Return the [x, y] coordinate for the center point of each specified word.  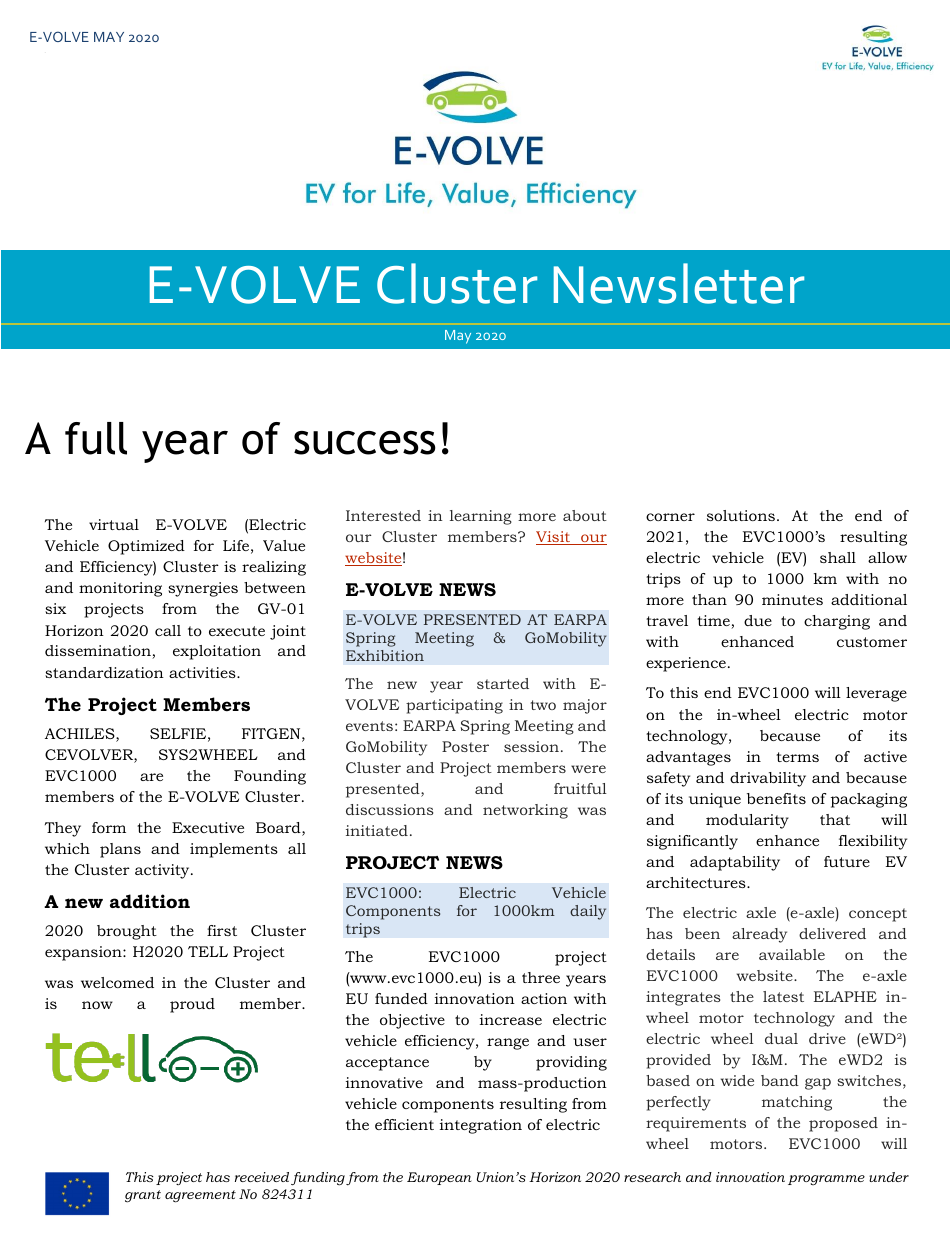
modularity [747, 821]
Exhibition [385, 655]
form [109, 827]
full [96, 438]
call [168, 630]
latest [783, 996]
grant [143, 1196]
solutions [741, 515]
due [758, 620]
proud [192, 1005]
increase [511, 1019]
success [365, 443]
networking [525, 811]
